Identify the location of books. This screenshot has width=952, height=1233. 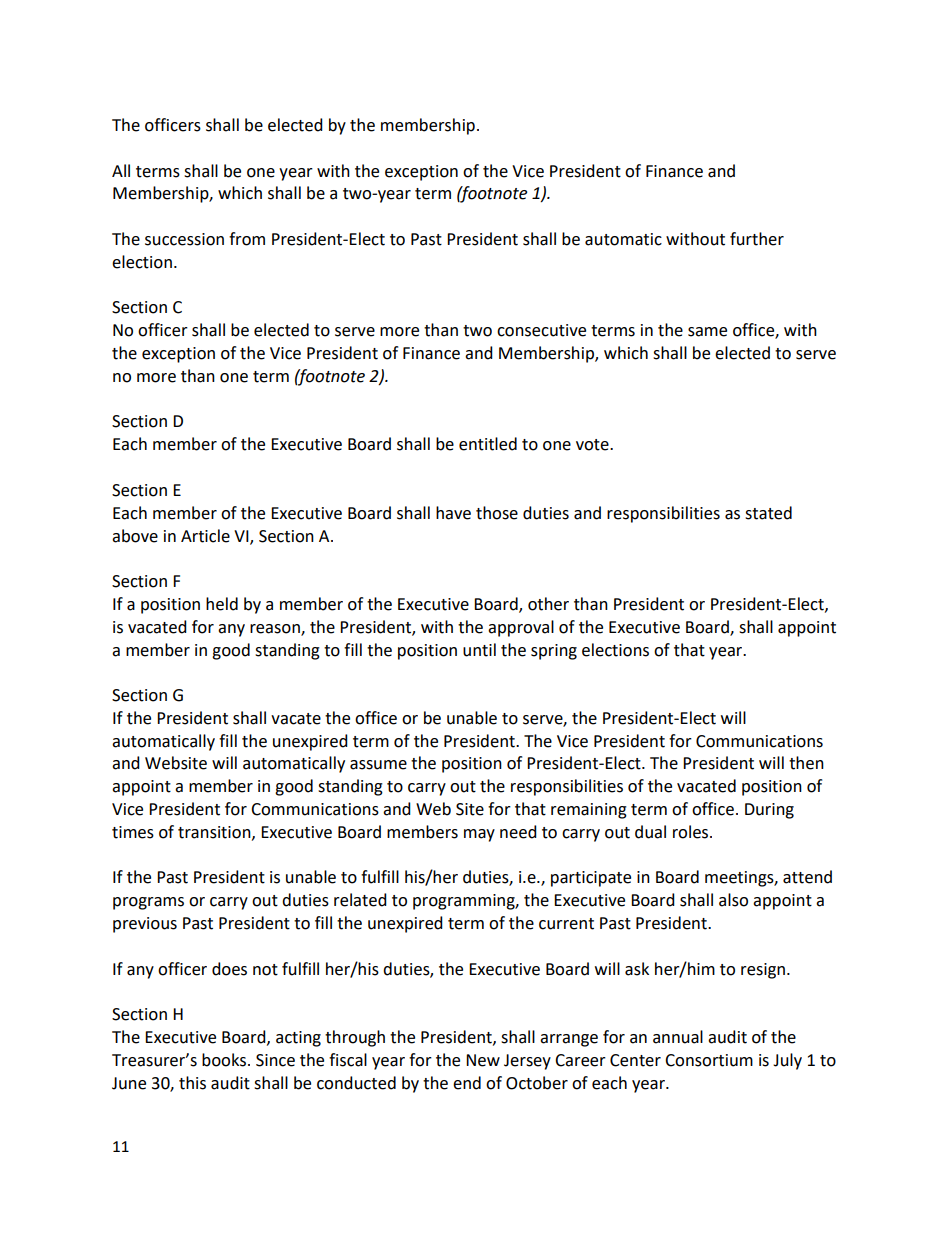
(225, 1060).
